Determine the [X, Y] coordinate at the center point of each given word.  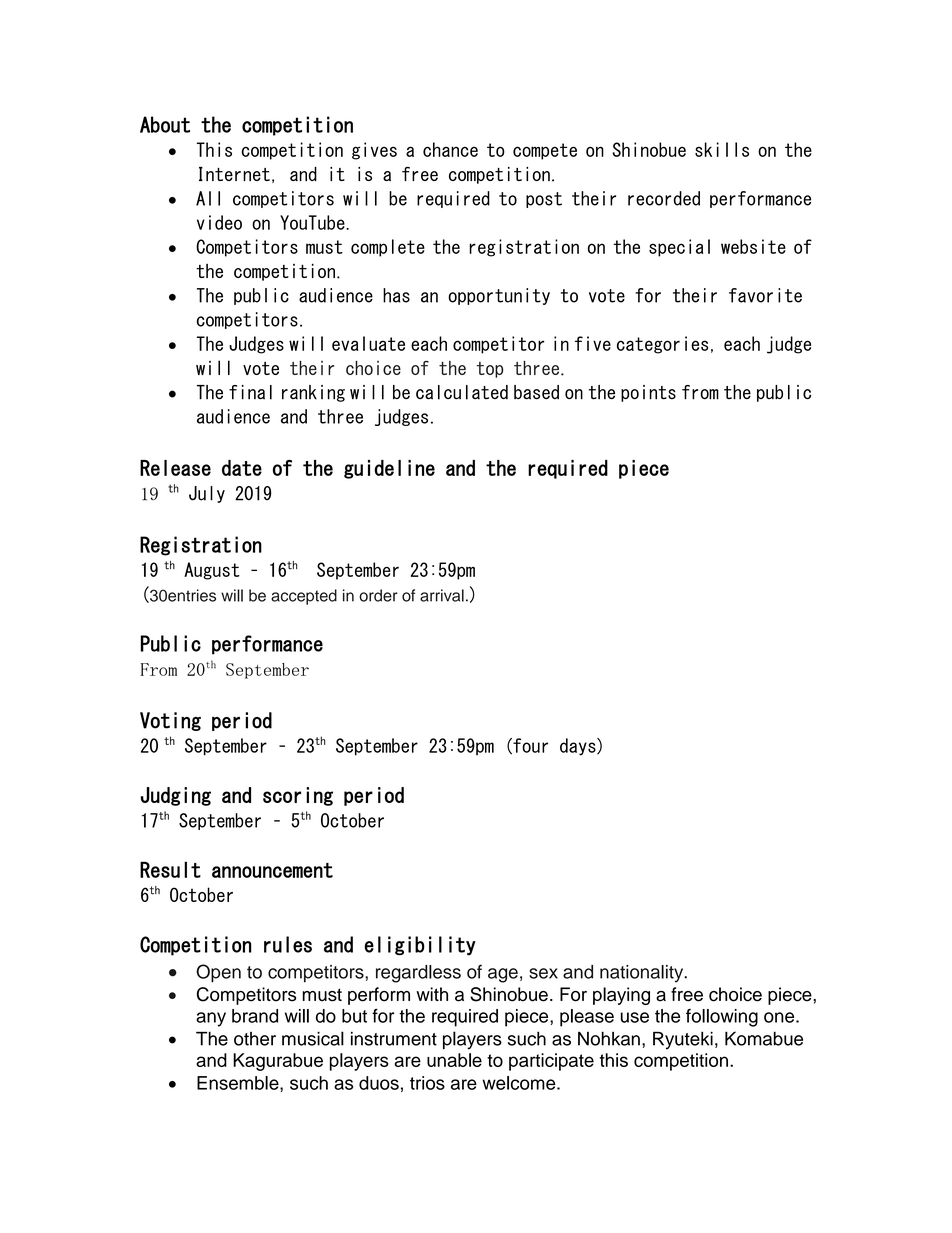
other [255, 1039]
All [208, 198]
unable [454, 1060]
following [722, 1018]
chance [450, 149]
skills [722, 149]
